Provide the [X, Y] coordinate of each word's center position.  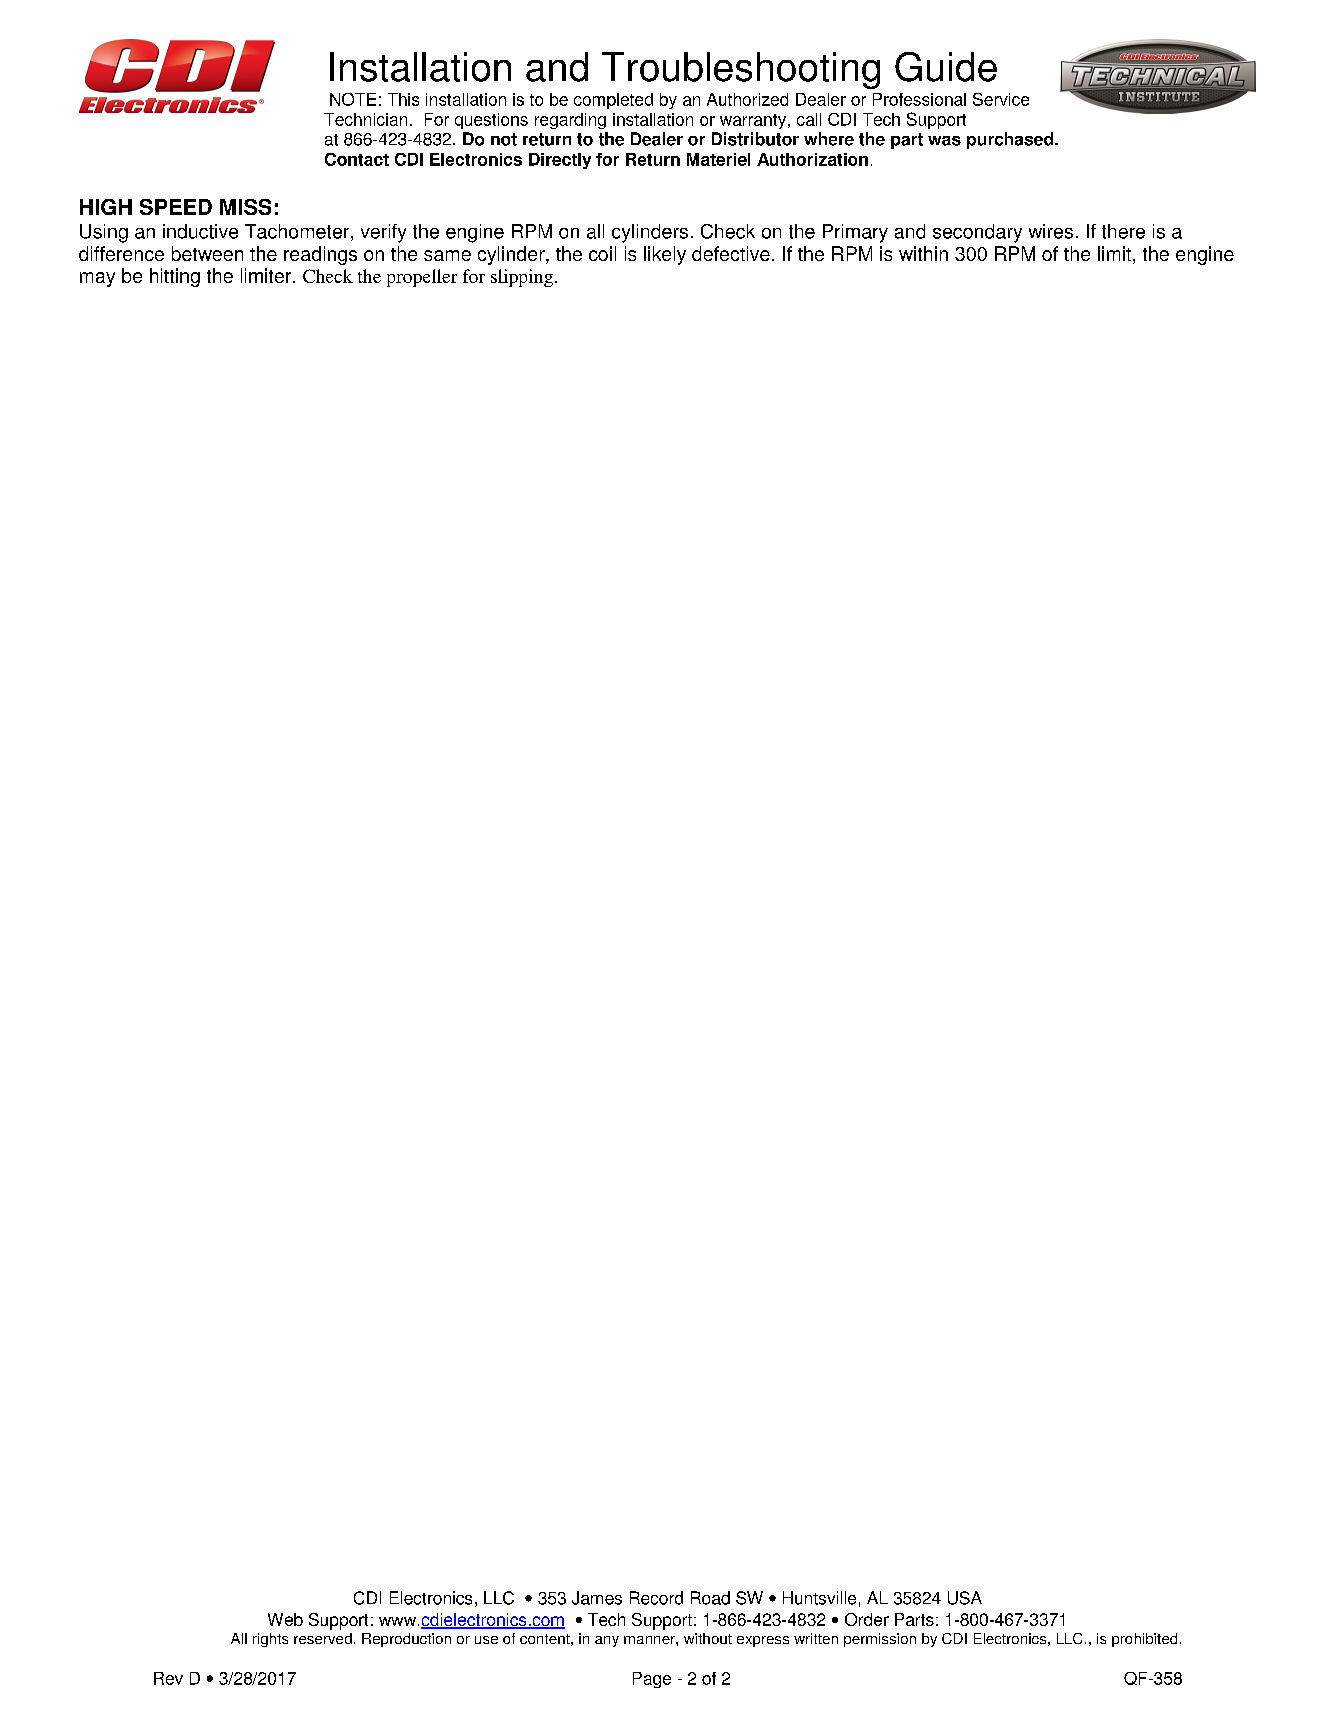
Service [1001, 99]
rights [270, 1640]
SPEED [176, 207]
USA [965, 1598]
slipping [522, 278]
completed [613, 101]
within [923, 253]
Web [285, 1619]
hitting [175, 277]
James [597, 1598]
